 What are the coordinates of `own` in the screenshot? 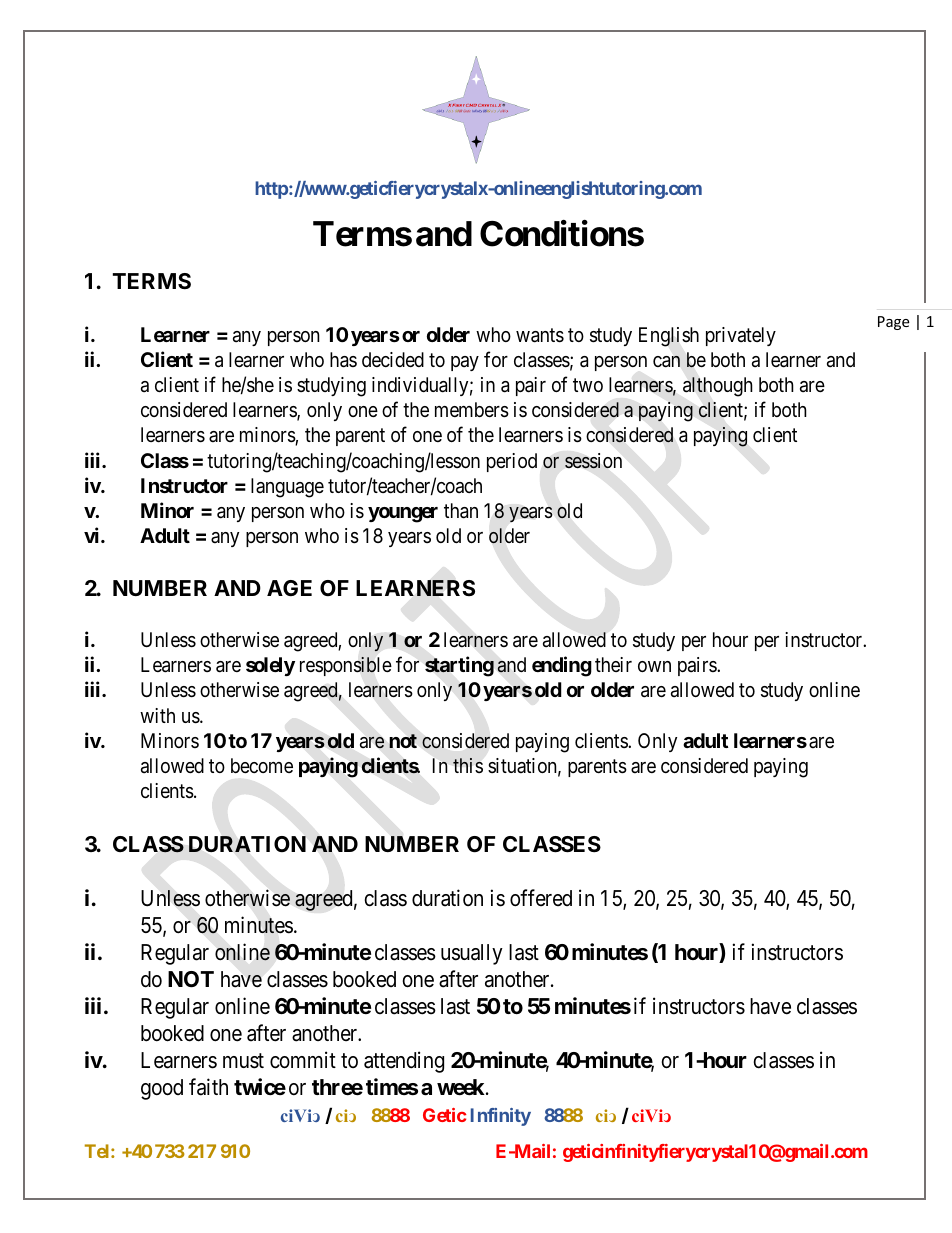 It's located at (654, 666).
